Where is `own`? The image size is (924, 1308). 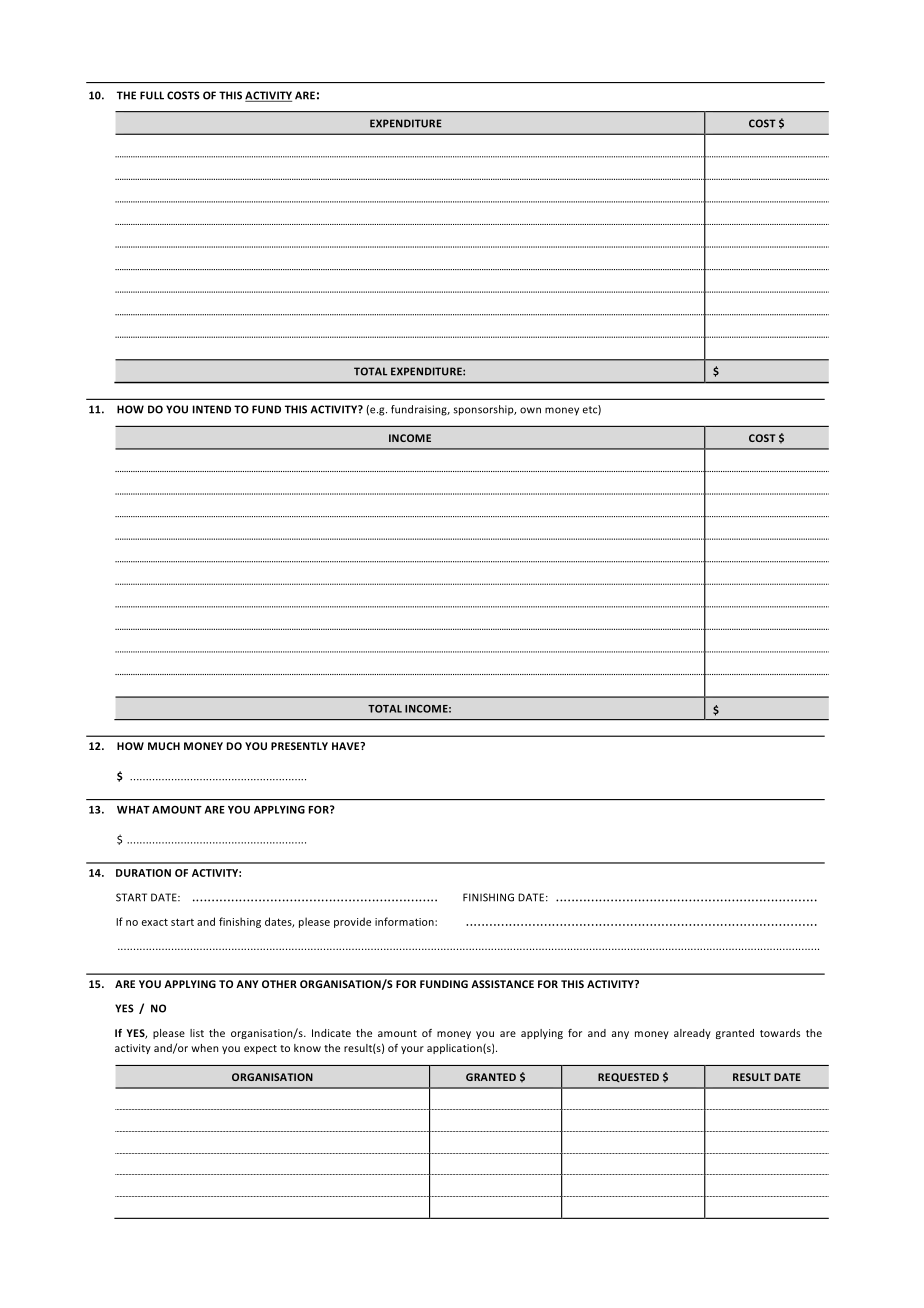
own is located at coordinates (530, 410).
